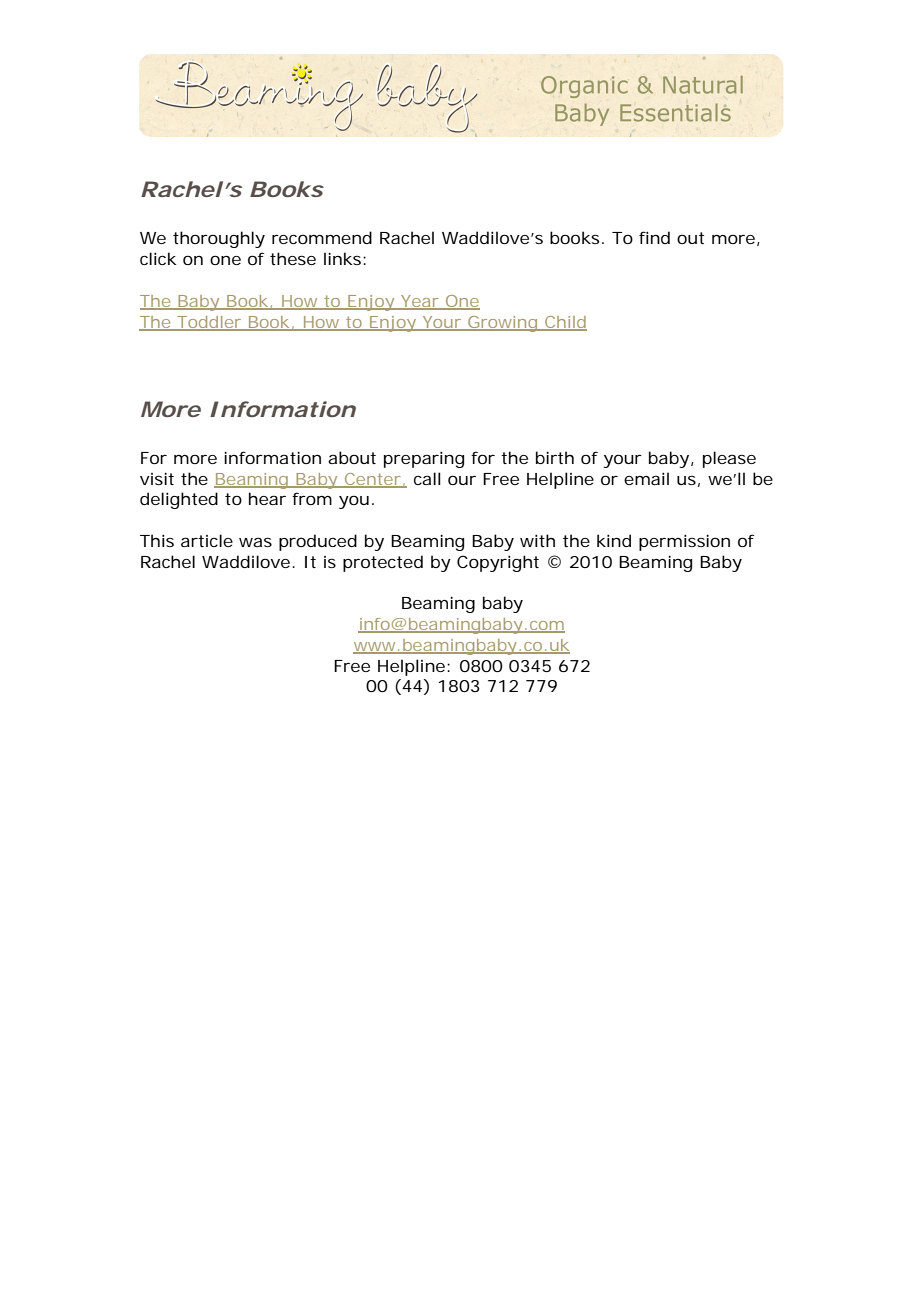 This image has width=924, height=1308. I want to click on article, so click(207, 540).
